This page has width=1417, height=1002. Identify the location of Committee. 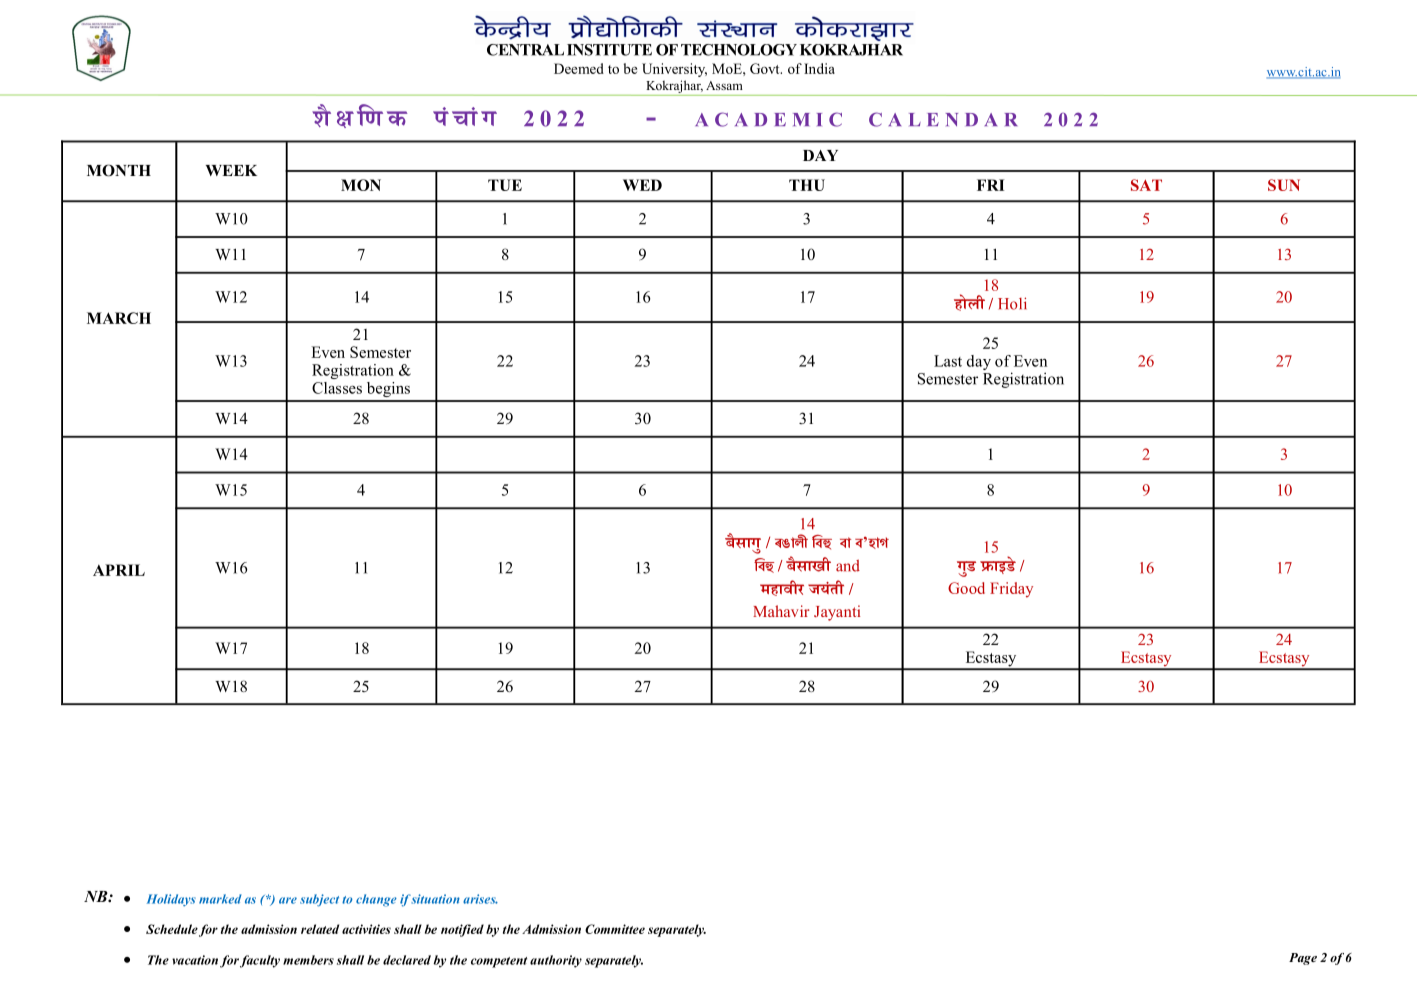
(615, 929).
